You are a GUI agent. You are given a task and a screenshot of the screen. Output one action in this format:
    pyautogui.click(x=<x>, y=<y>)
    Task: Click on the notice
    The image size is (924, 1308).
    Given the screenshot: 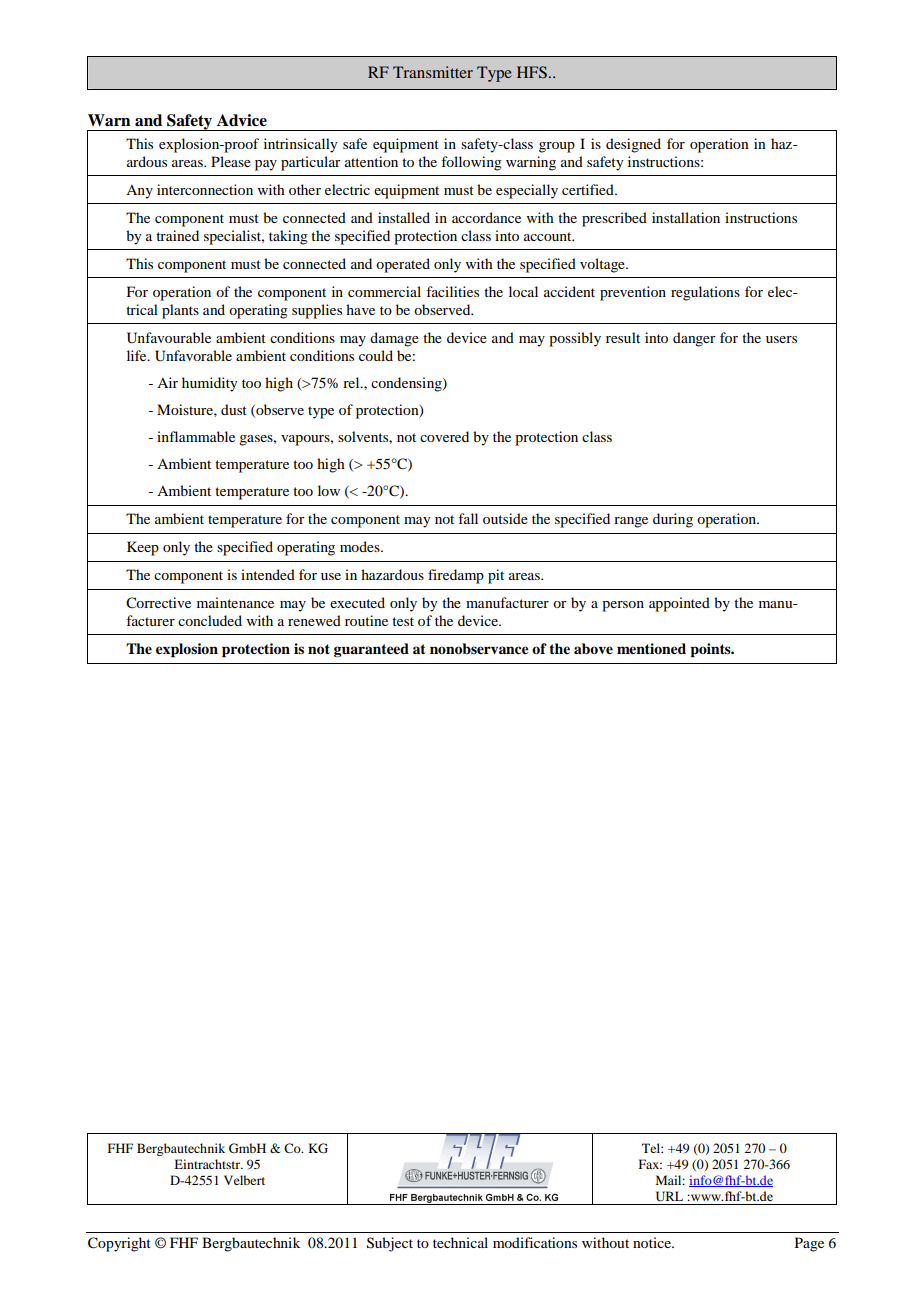 What is the action you would take?
    pyautogui.click(x=653, y=1242)
